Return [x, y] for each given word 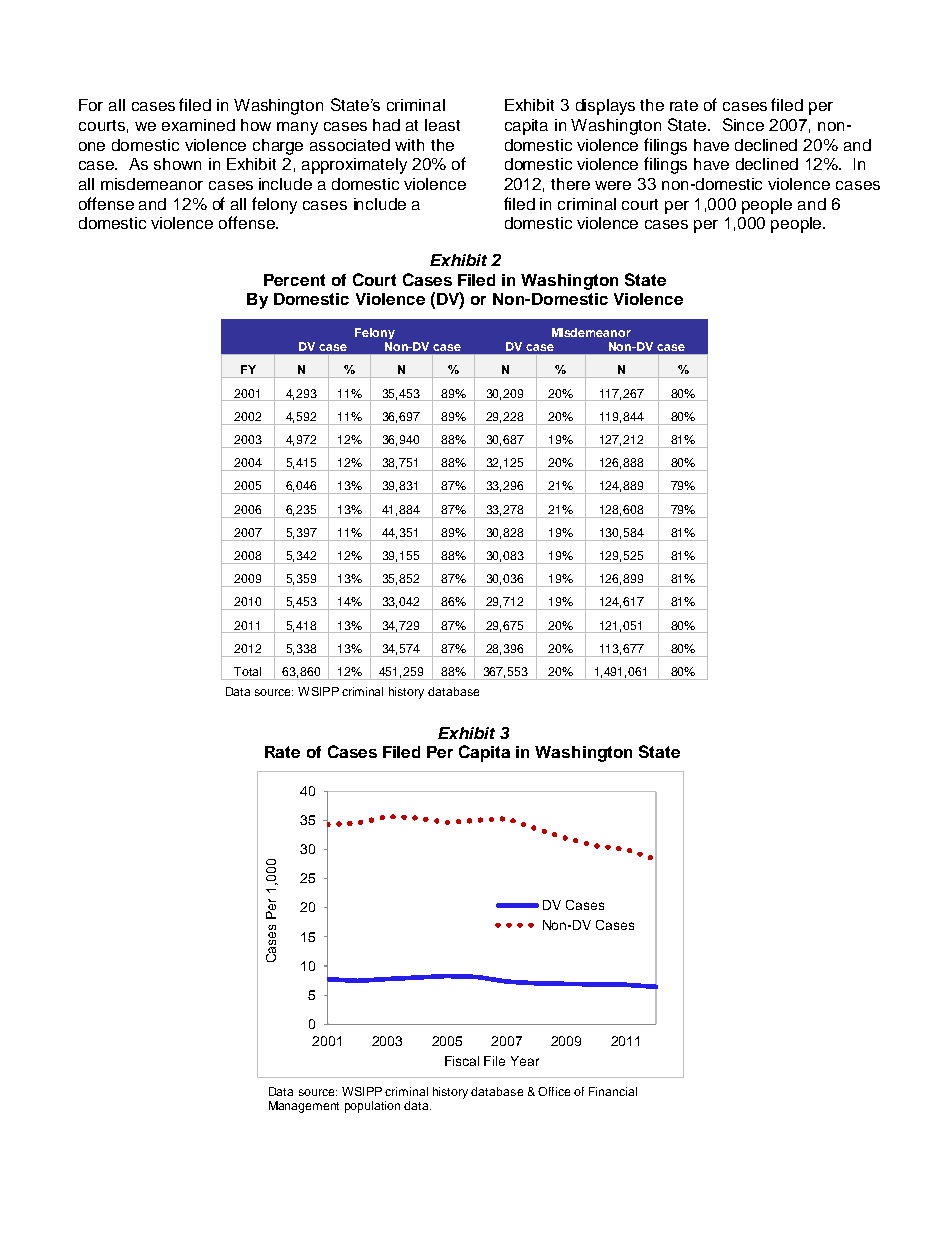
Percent [294, 280]
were [613, 185]
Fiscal [462, 1061]
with [409, 145]
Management [304, 1107]
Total [247, 671]
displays [605, 107]
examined [198, 125]
